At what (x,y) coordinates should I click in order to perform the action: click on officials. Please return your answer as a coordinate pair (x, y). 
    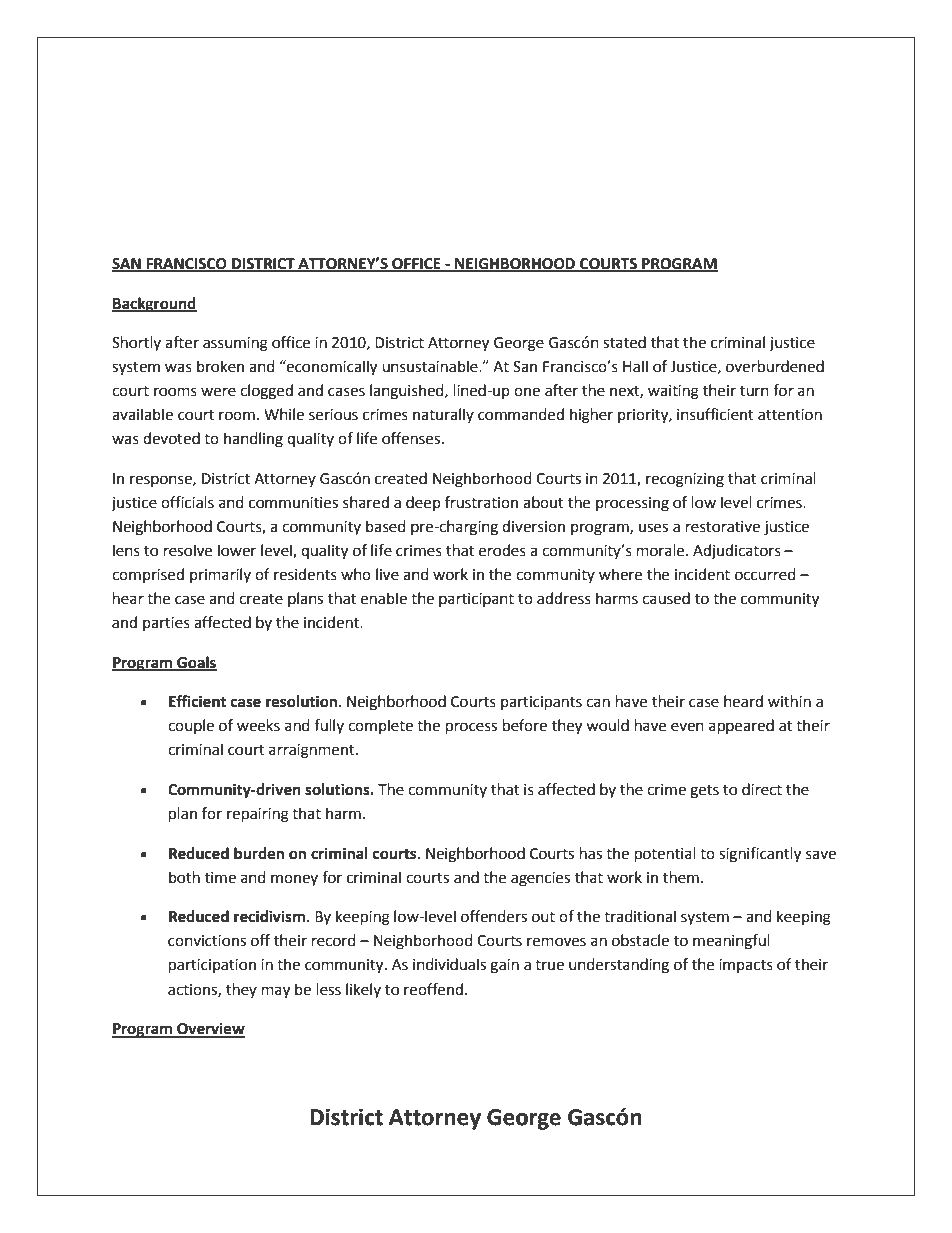
    Looking at the image, I should click on (187, 502).
